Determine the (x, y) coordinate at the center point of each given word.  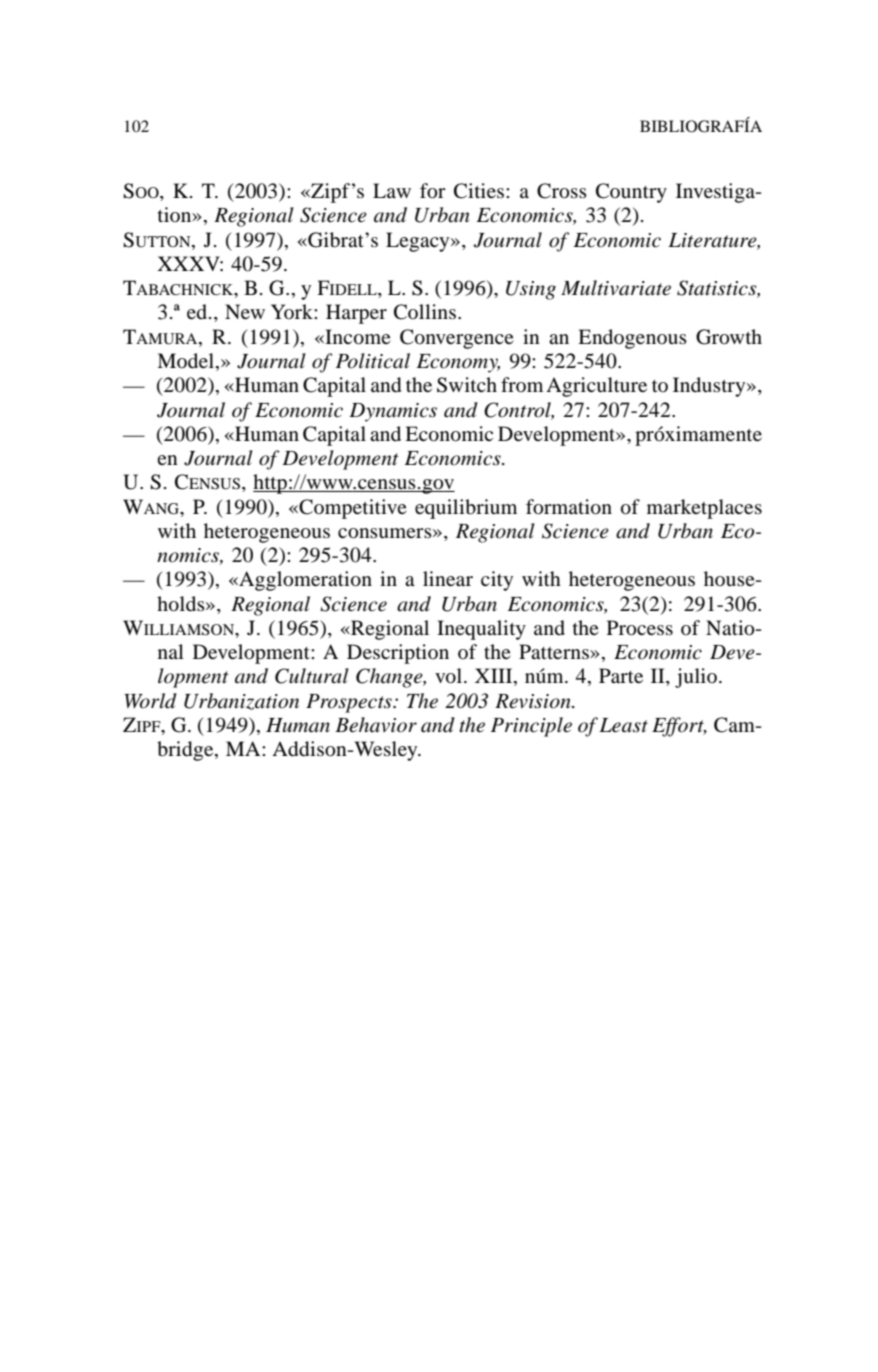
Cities (480, 191)
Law (392, 190)
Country (631, 193)
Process (640, 628)
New (245, 311)
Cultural (312, 676)
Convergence (457, 339)
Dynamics (393, 412)
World (150, 701)
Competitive (352, 509)
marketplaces (704, 509)
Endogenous (632, 339)
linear (448, 578)
